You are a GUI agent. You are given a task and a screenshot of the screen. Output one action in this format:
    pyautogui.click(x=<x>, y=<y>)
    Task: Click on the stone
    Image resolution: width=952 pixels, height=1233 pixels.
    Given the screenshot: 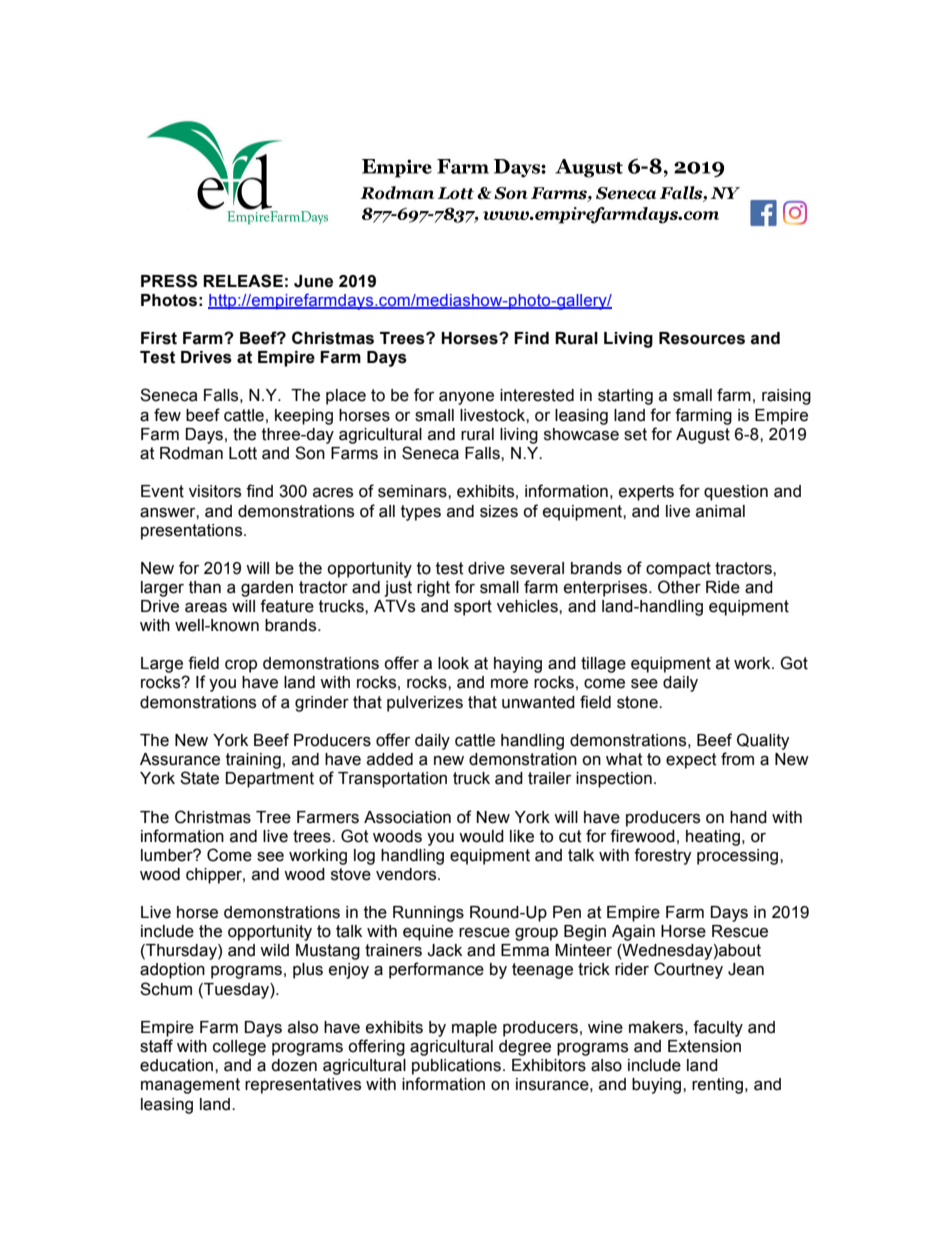 What is the action you would take?
    pyautogui.click(x=638, y=702)
